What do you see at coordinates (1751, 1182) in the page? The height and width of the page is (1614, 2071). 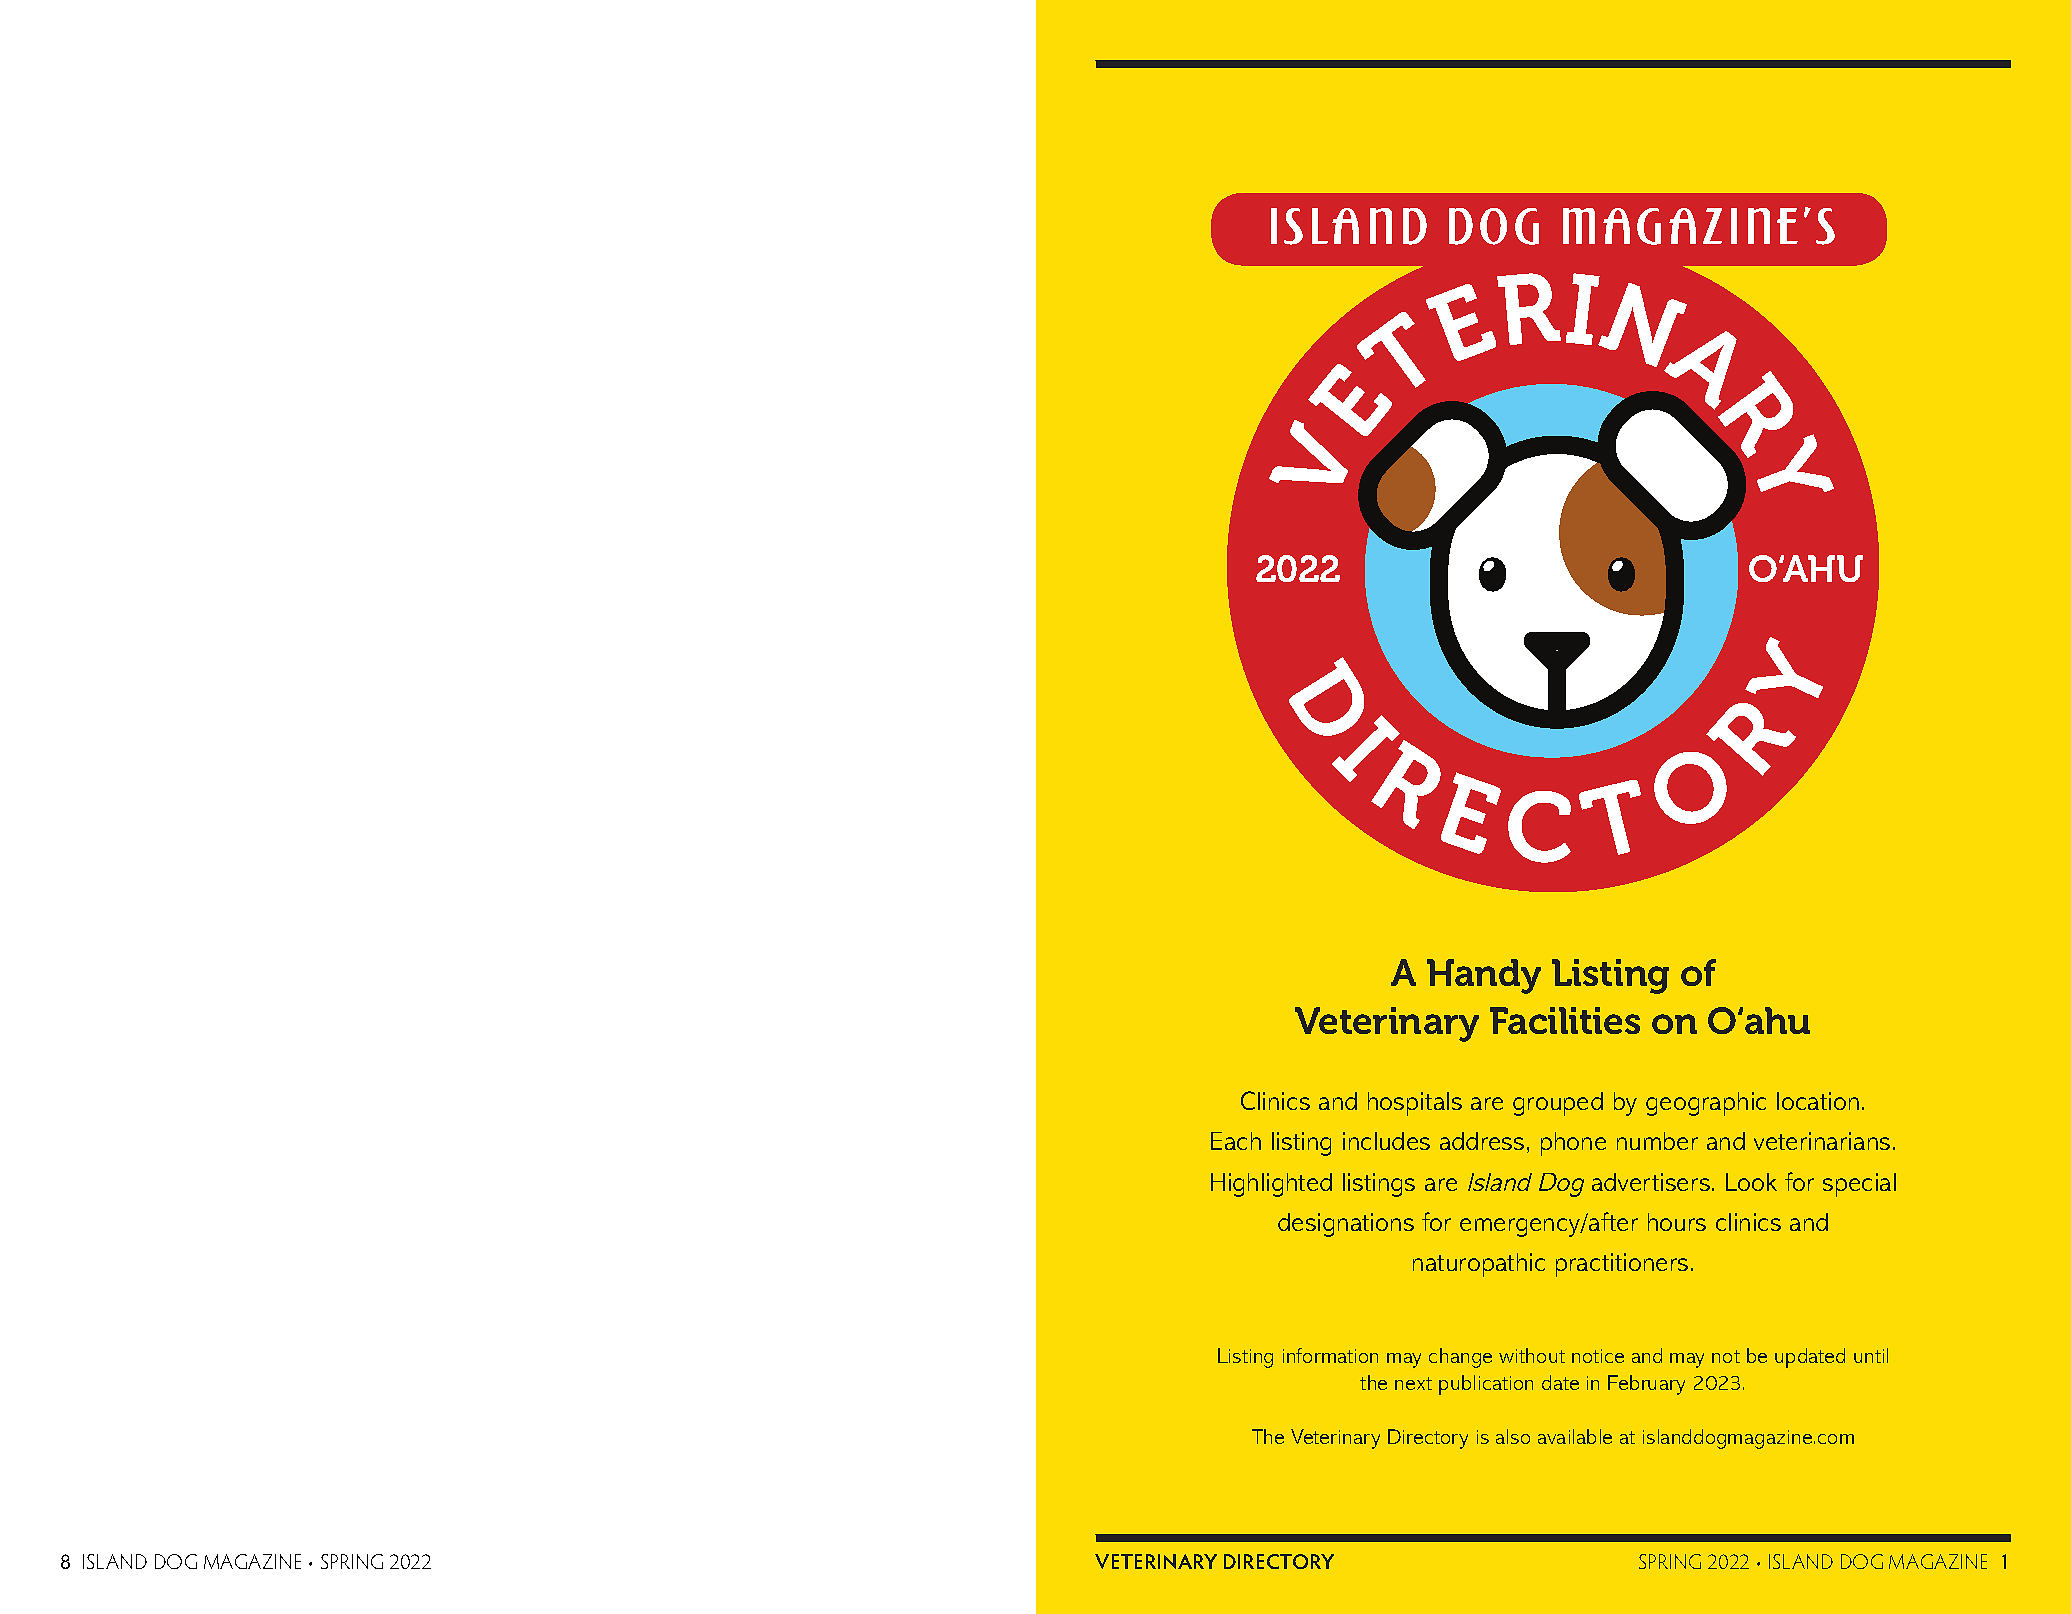 I see `Look` at bounding box center [1751, 1182].
